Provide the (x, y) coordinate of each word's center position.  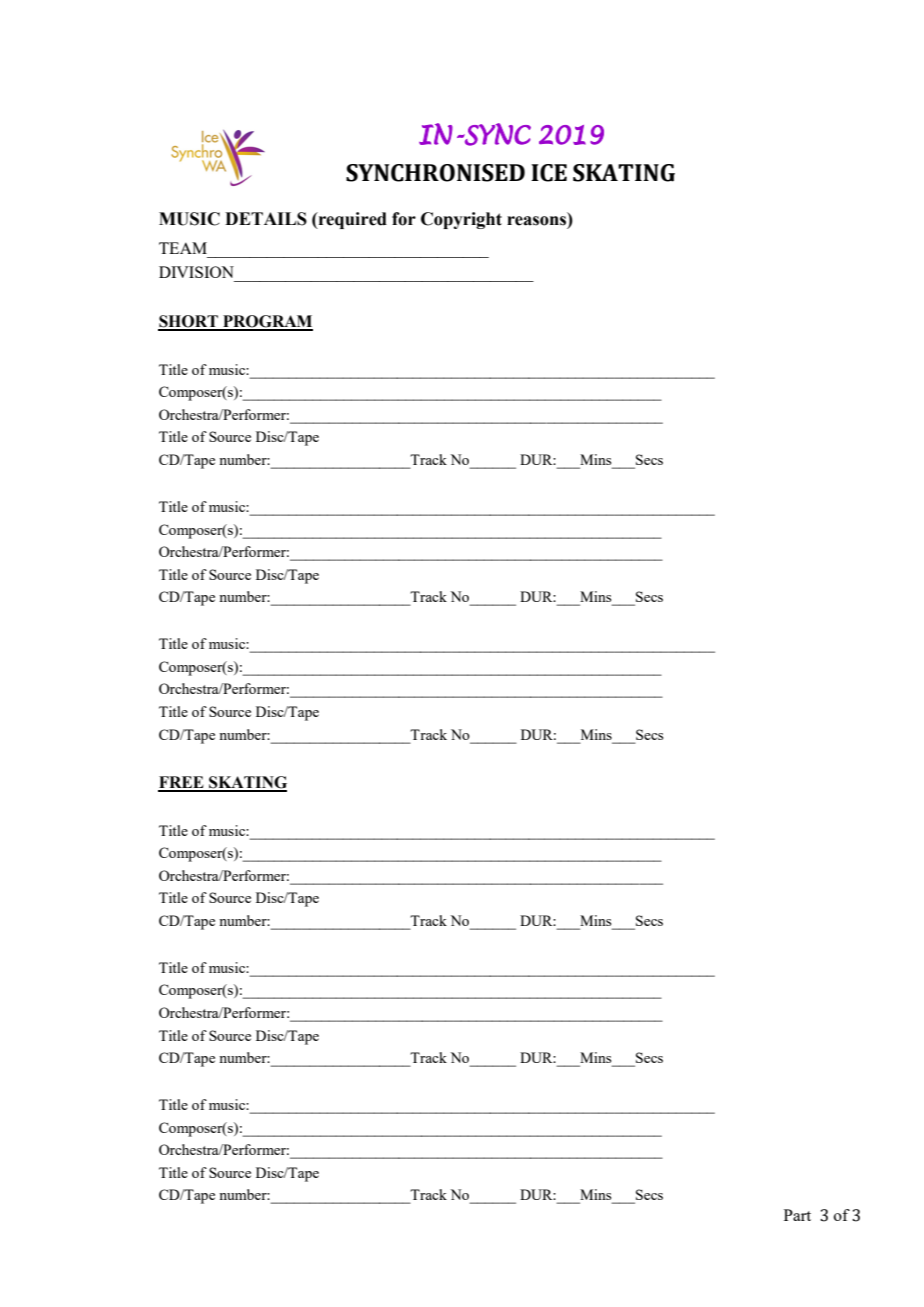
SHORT (189, 322)
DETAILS (266, 219)
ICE (549, 173)
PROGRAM (267, 322)
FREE (182, 783)
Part (797, 1215)
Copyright (461, 220)
